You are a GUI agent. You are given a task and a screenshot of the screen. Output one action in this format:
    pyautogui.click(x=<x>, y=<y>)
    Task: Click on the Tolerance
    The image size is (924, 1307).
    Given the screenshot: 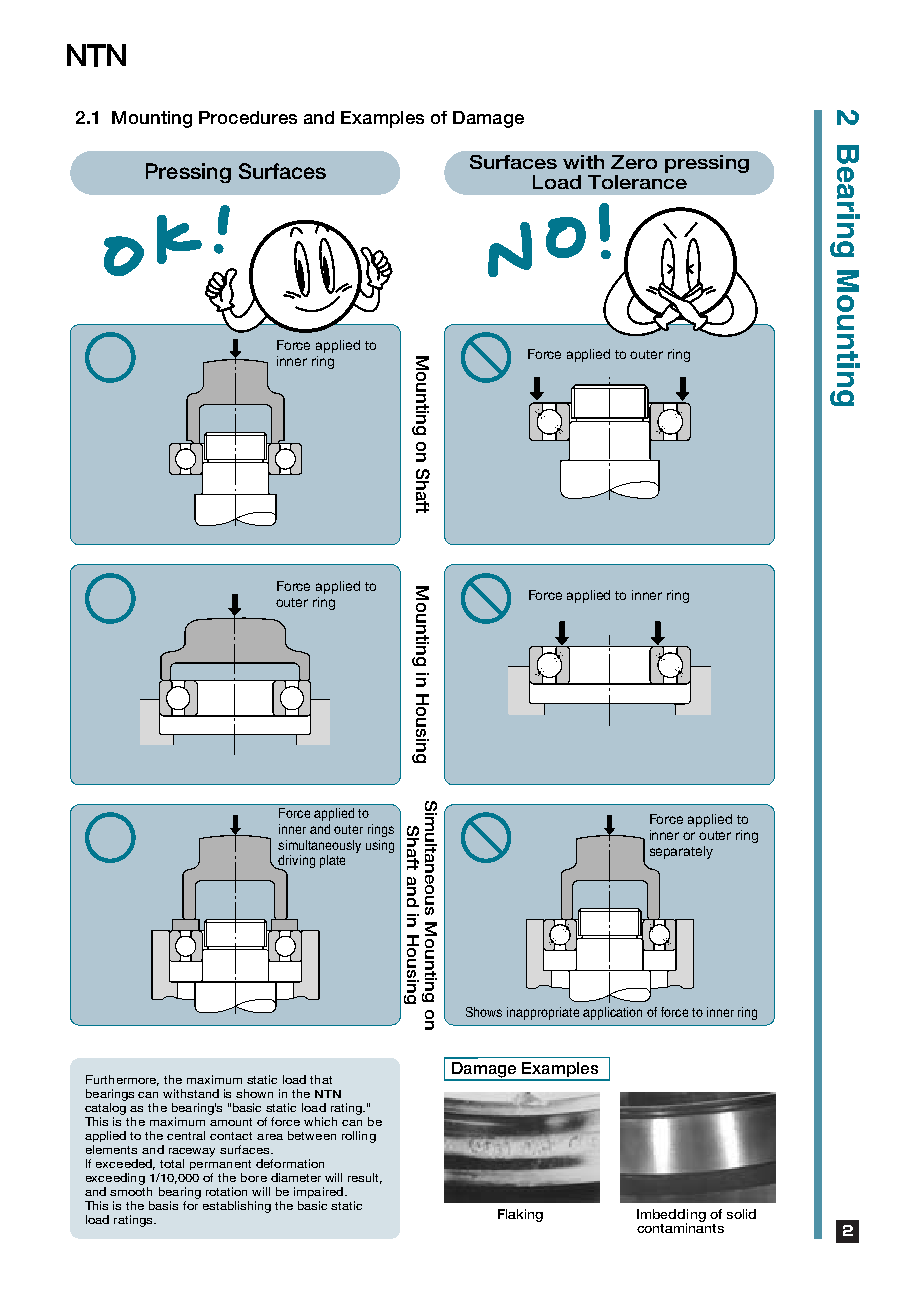 What is the action you would take?
    pyautogui.click(x=637, y=182)
